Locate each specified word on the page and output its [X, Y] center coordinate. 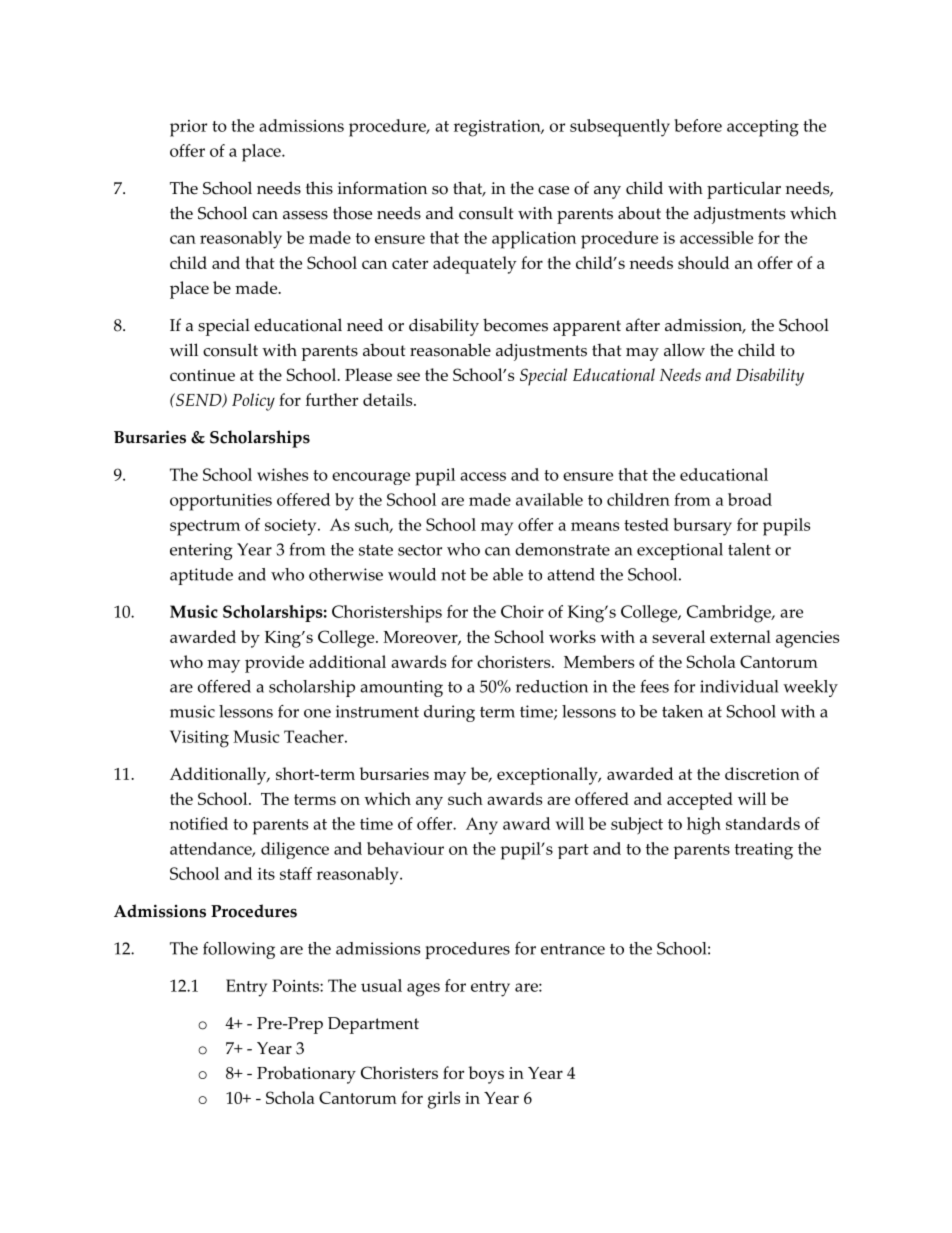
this [319, 188]
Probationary [306, 1075]
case [553, 190]
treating [764, 851]
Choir [522, 611]
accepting [763, 128]
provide [274, 664]
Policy [253, 402]
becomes [515, 325]
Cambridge [730, 614]
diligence [295, 850]
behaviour [405, 848]
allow [684, 350]
